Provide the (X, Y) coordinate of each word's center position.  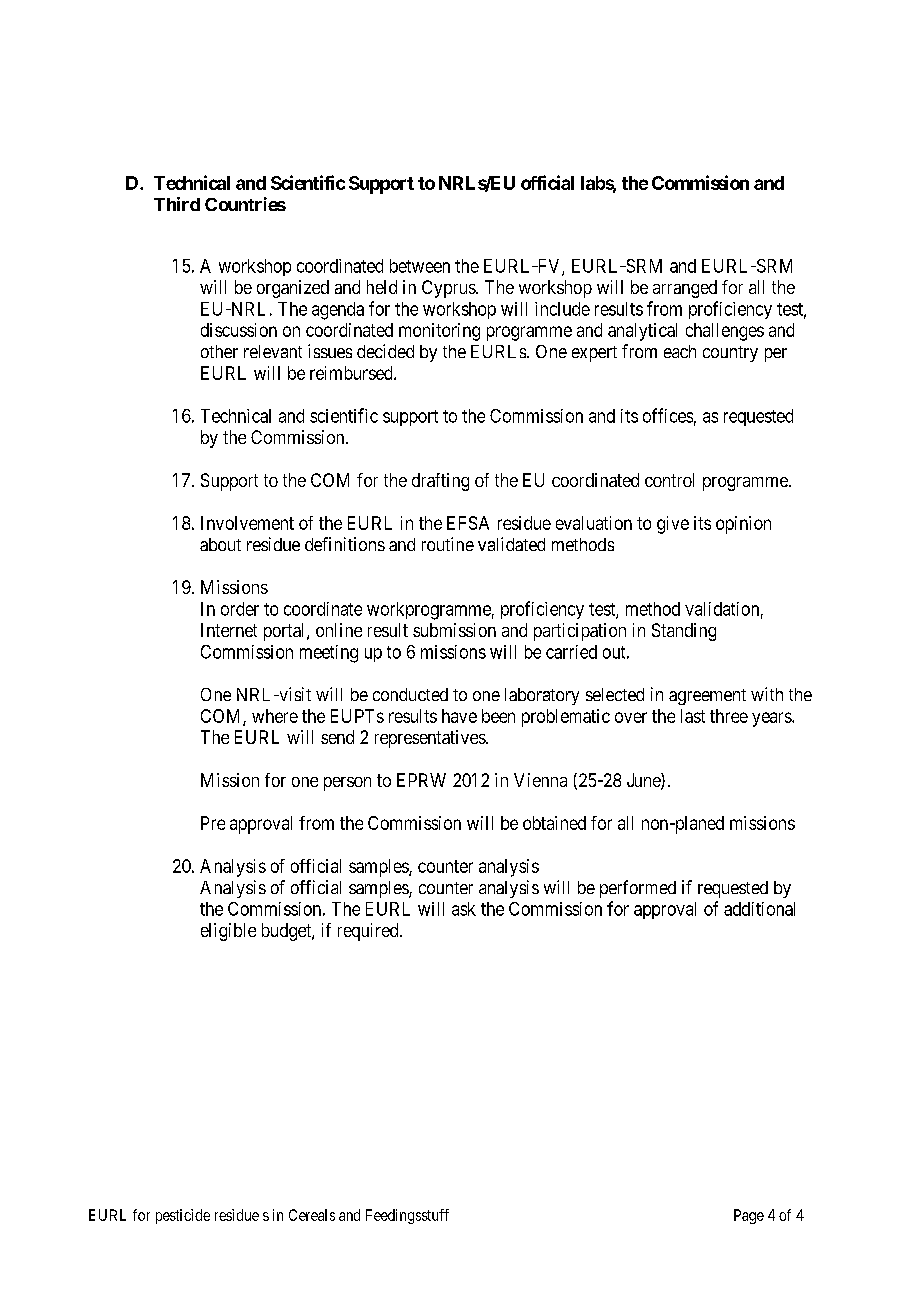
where (275, 716)
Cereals (312, 1215)
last (693, 716)
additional (759, 909)
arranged (685, 289)
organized (293, 289)
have (459, 716)
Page (749, 1216)
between (420, 266)
